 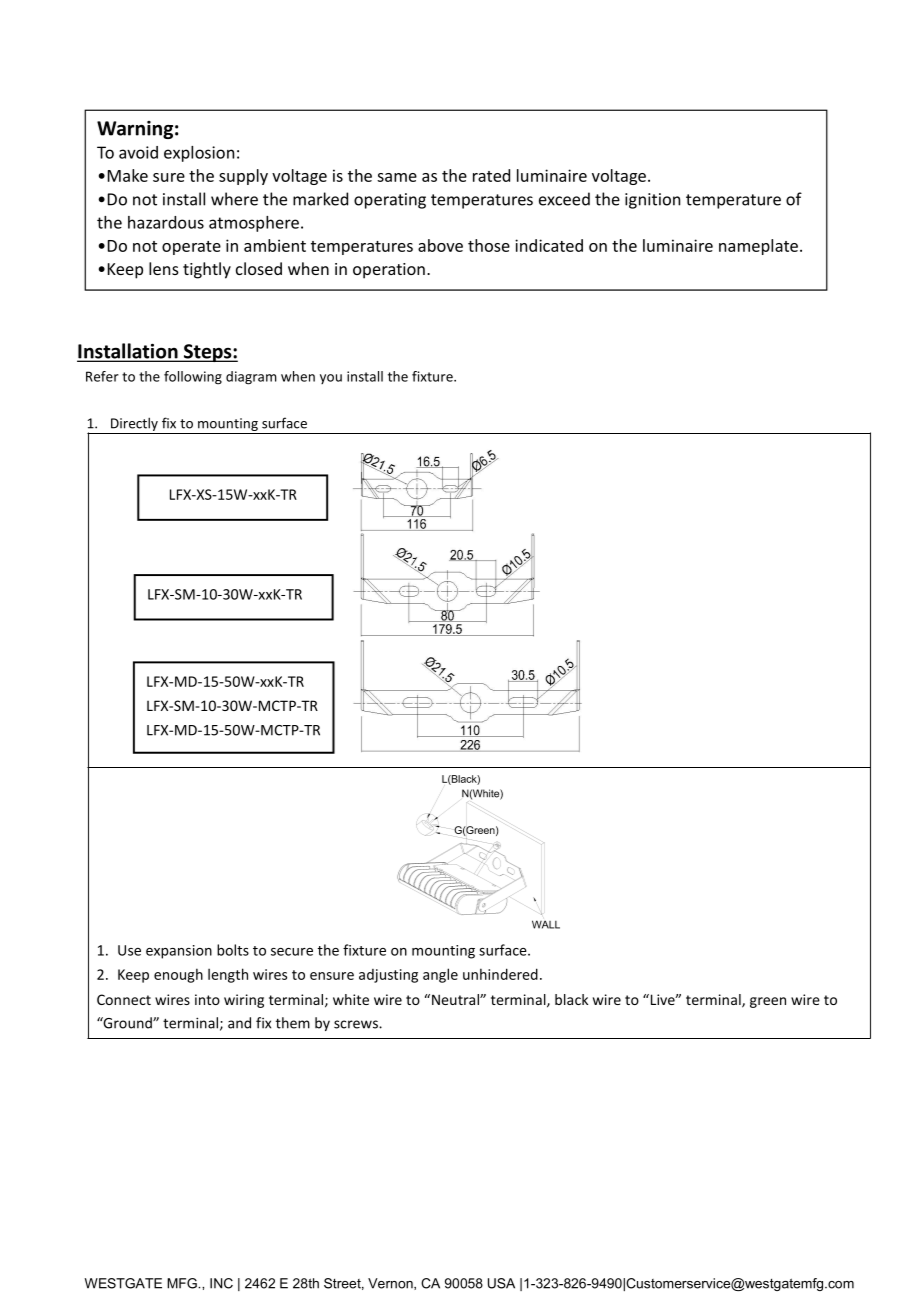 I want to click on green, so click(x=768, y=1002).
